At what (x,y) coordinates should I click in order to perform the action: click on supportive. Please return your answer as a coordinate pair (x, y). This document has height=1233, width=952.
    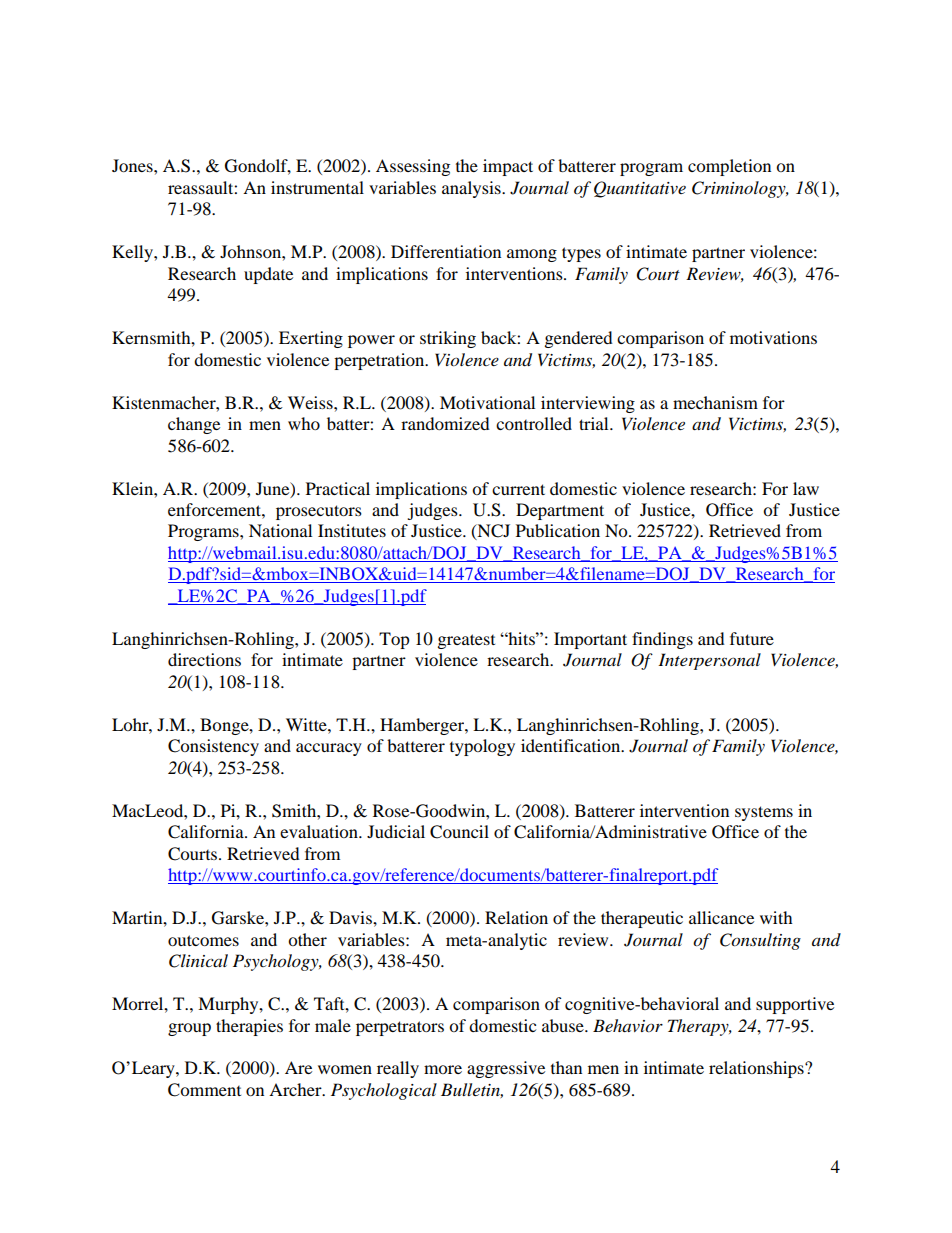
    Looking at the image, I should click on (795, 1005).
